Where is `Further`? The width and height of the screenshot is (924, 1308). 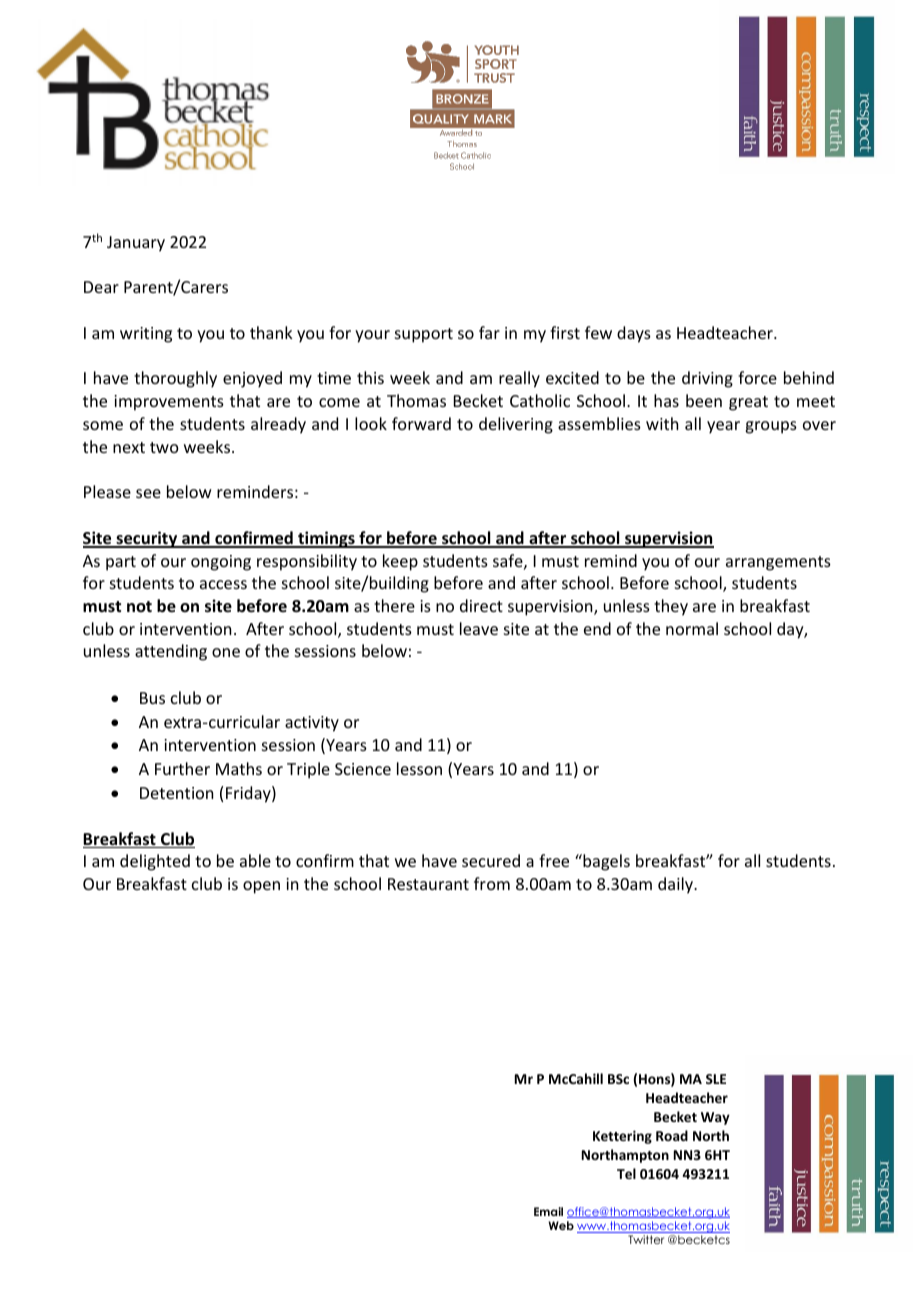
Further is located at coordinates (182, 768).
